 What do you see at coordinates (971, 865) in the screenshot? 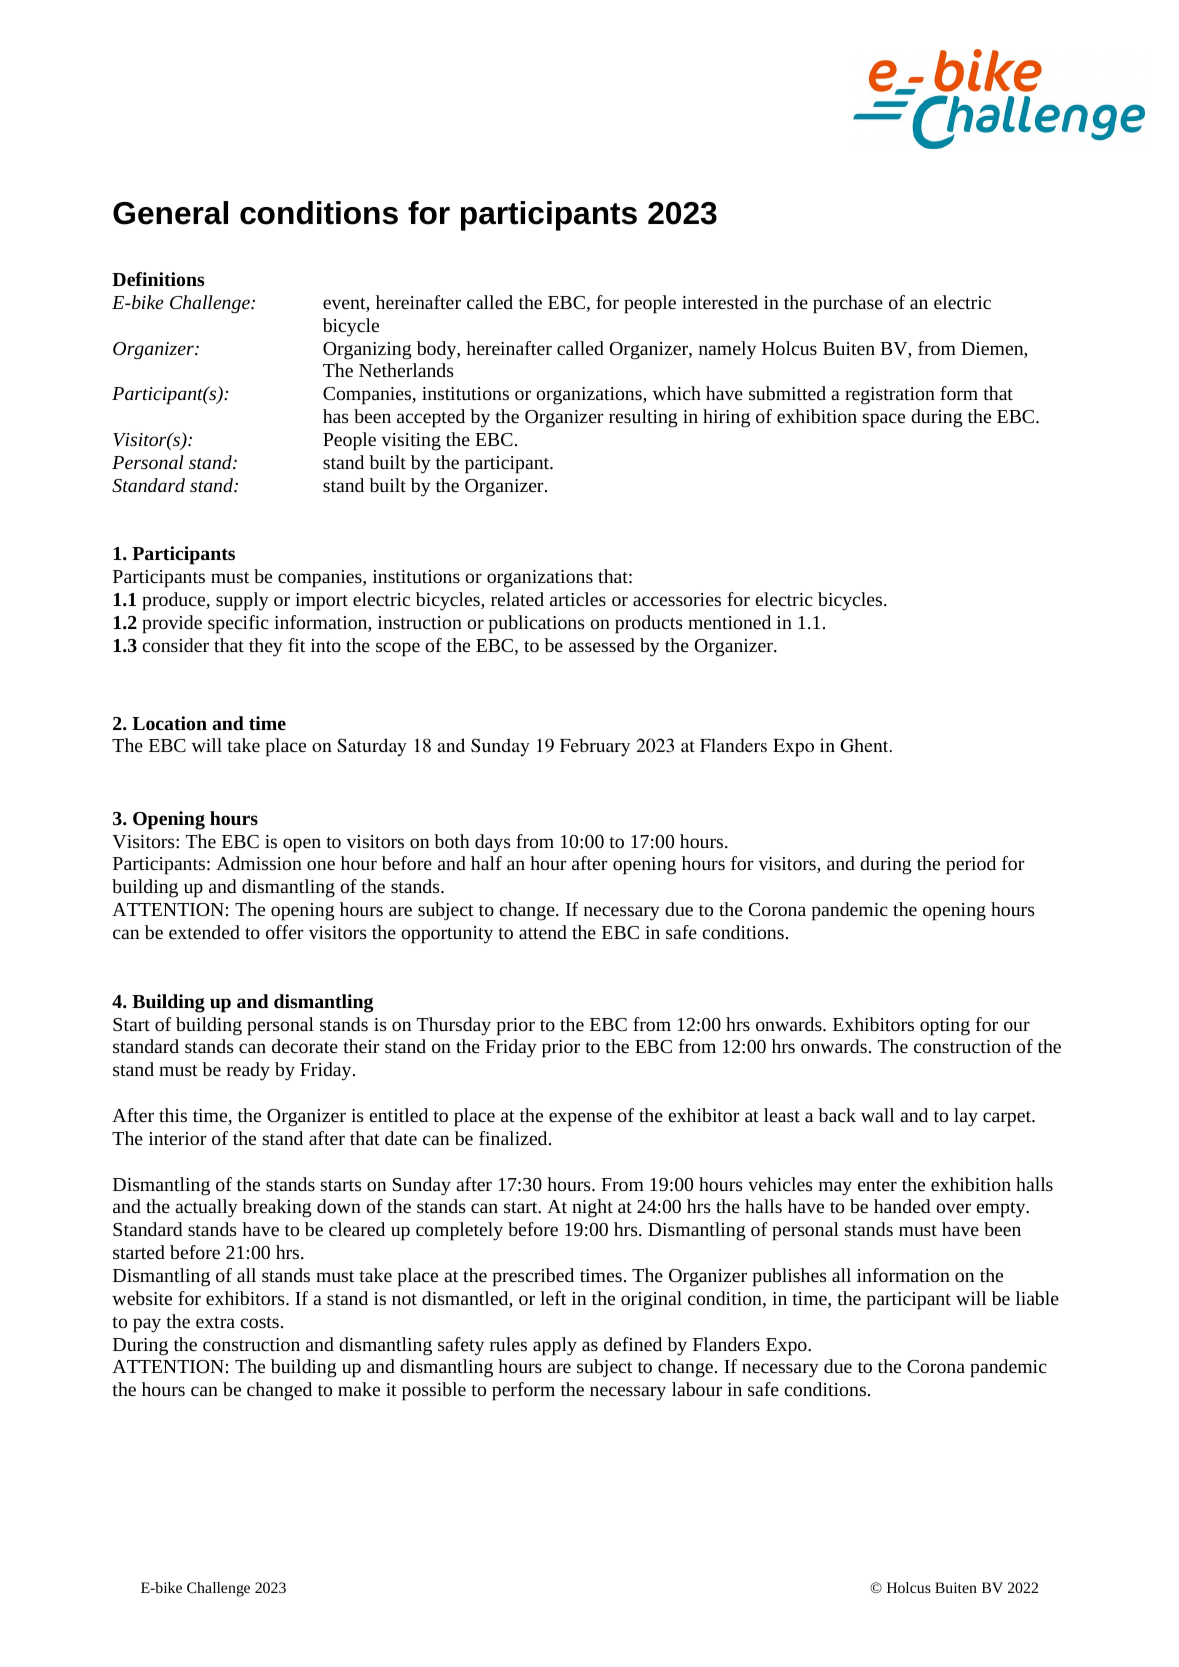
I see `period` at bounding box center [971, 865].
